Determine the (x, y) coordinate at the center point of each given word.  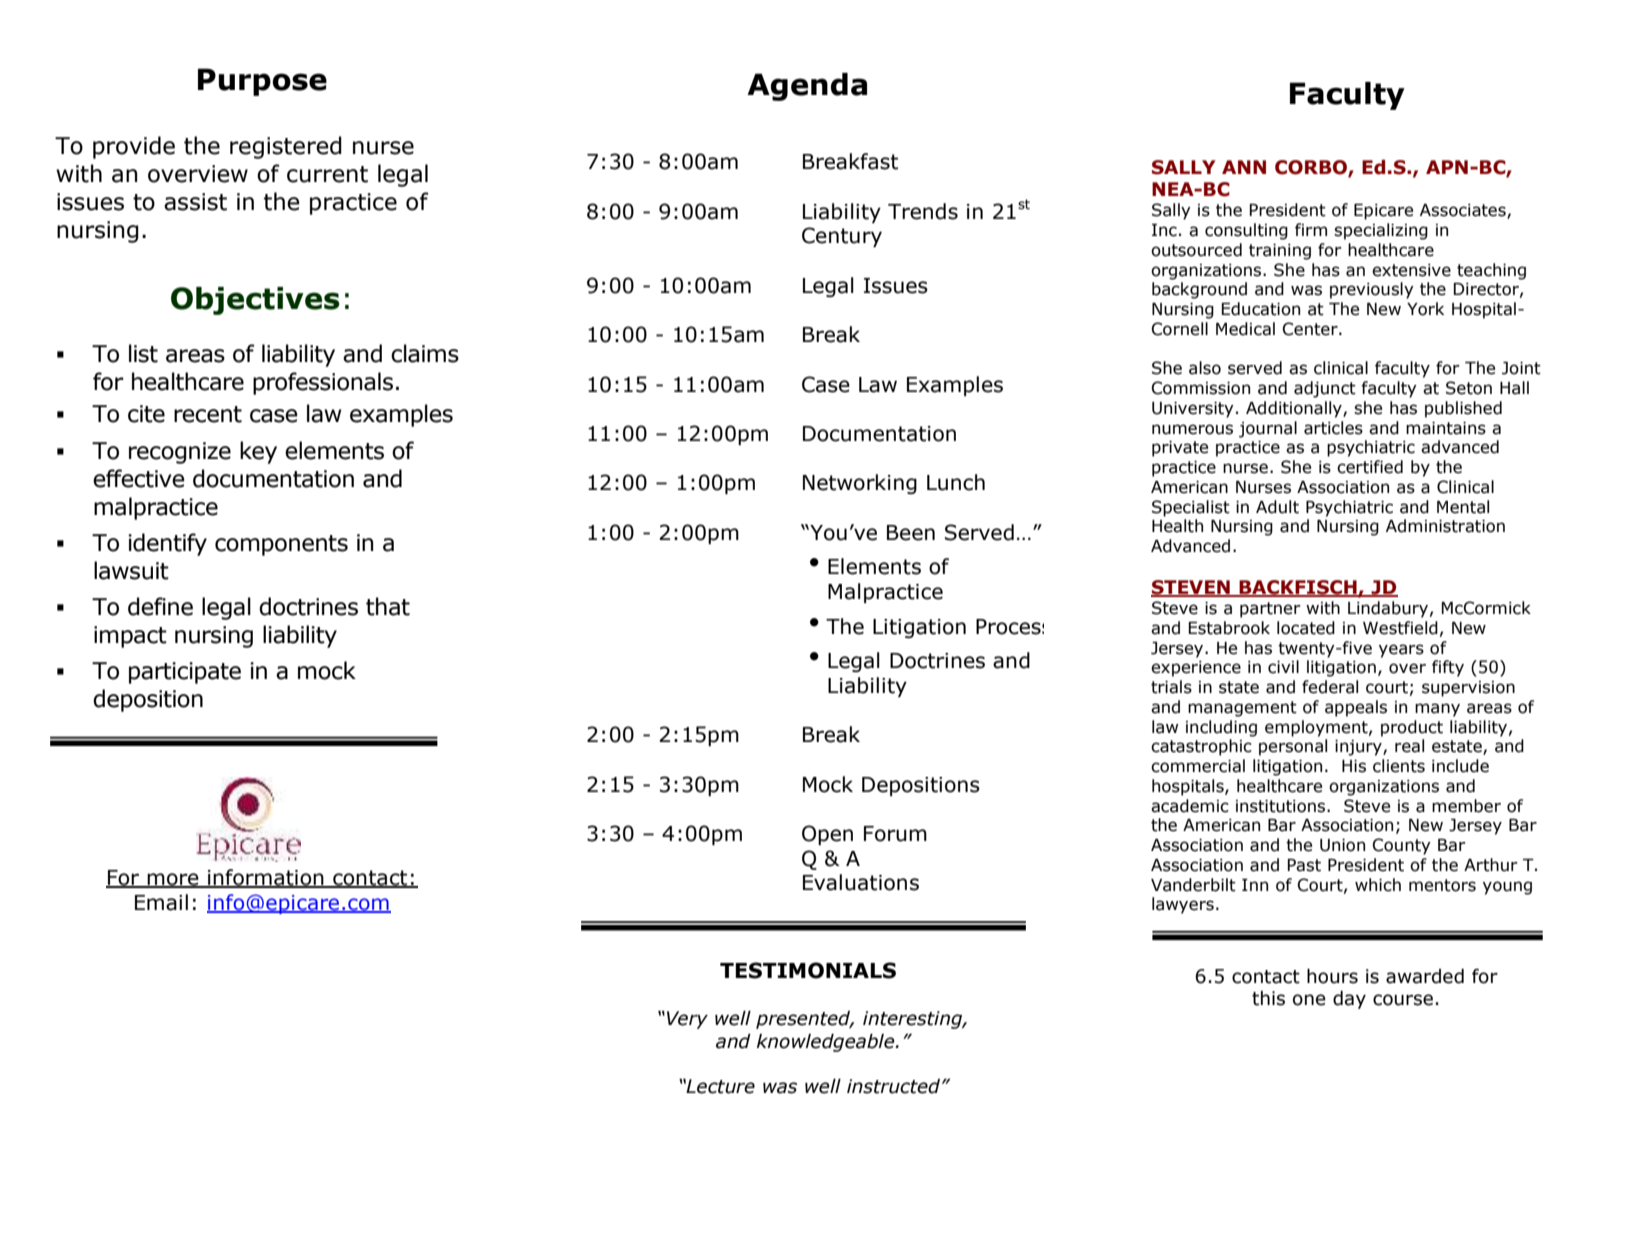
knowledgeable (827, 1043)
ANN (1244, 167)
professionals (323, 383)
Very (687, 1020)
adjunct (1325, 389)
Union (1342, 845)
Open (827, 835)
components (281, 545)
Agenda (807, 87)
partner (1270, 610)
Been (911, 533)
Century (842, 237)
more (173, 880)
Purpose (262, 82)
